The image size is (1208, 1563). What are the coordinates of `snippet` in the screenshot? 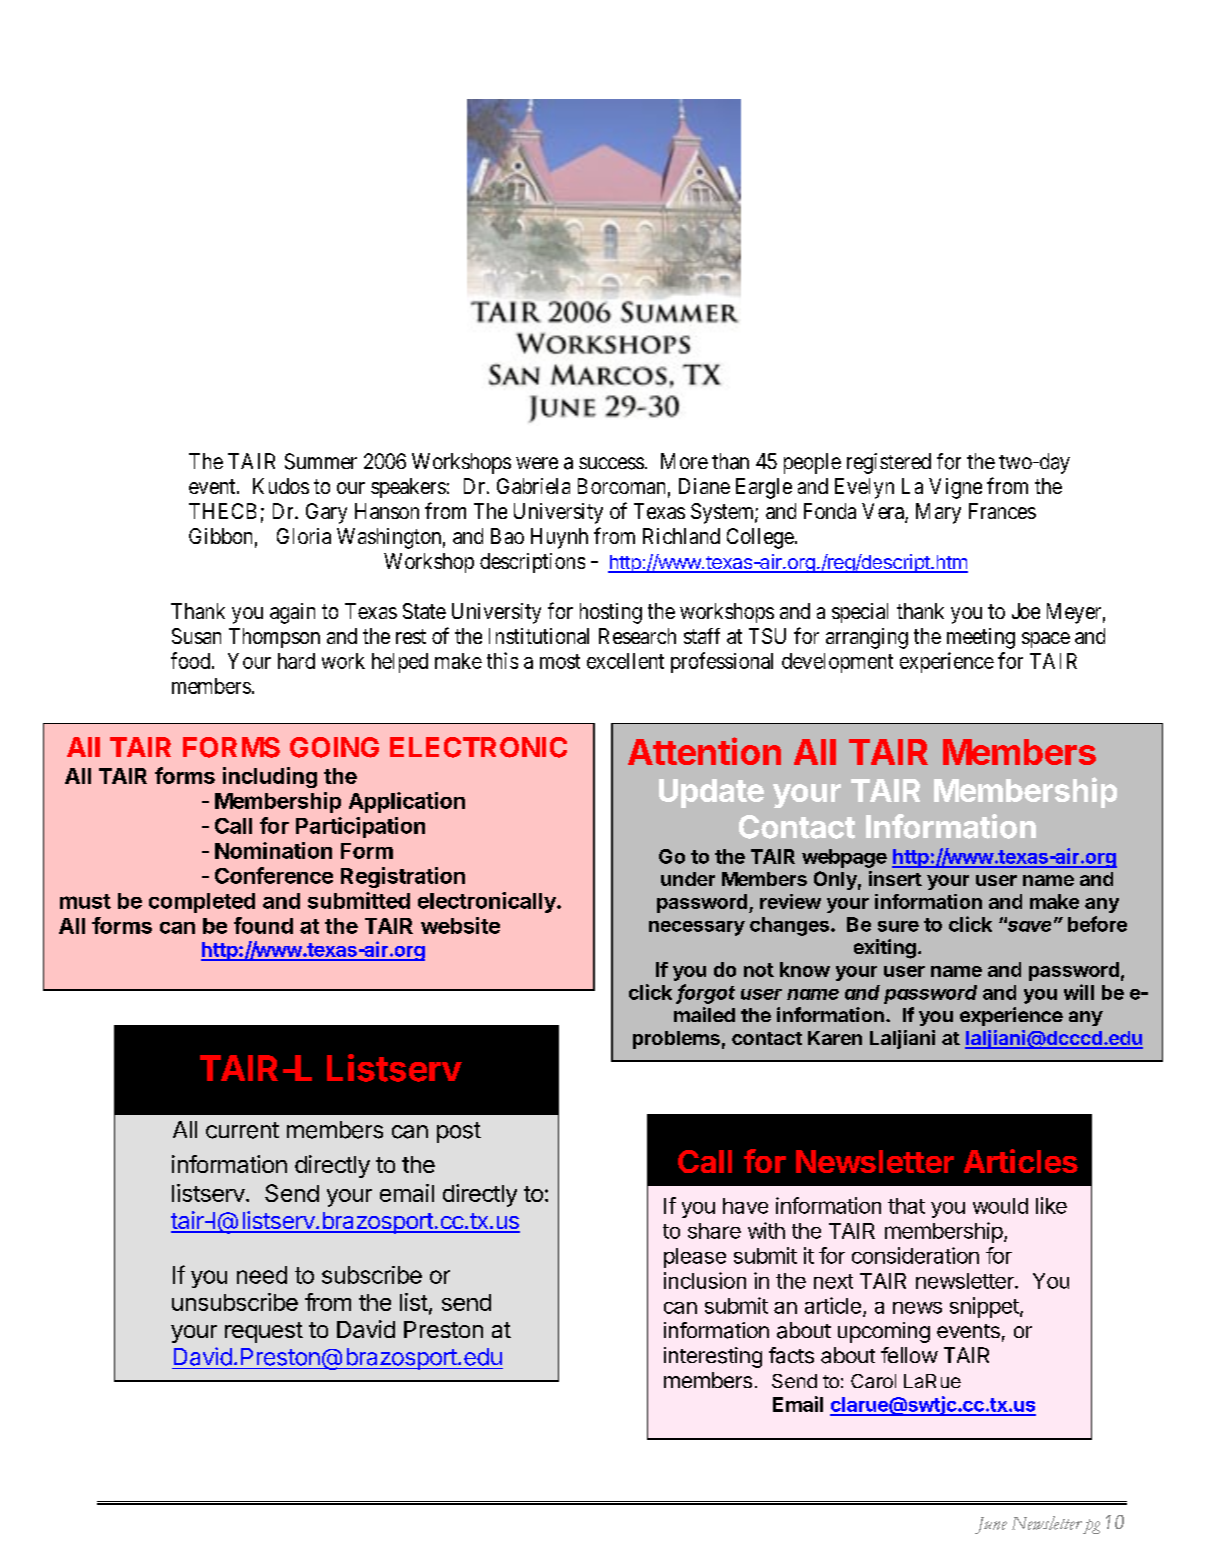 It's located at (984, 1307).
